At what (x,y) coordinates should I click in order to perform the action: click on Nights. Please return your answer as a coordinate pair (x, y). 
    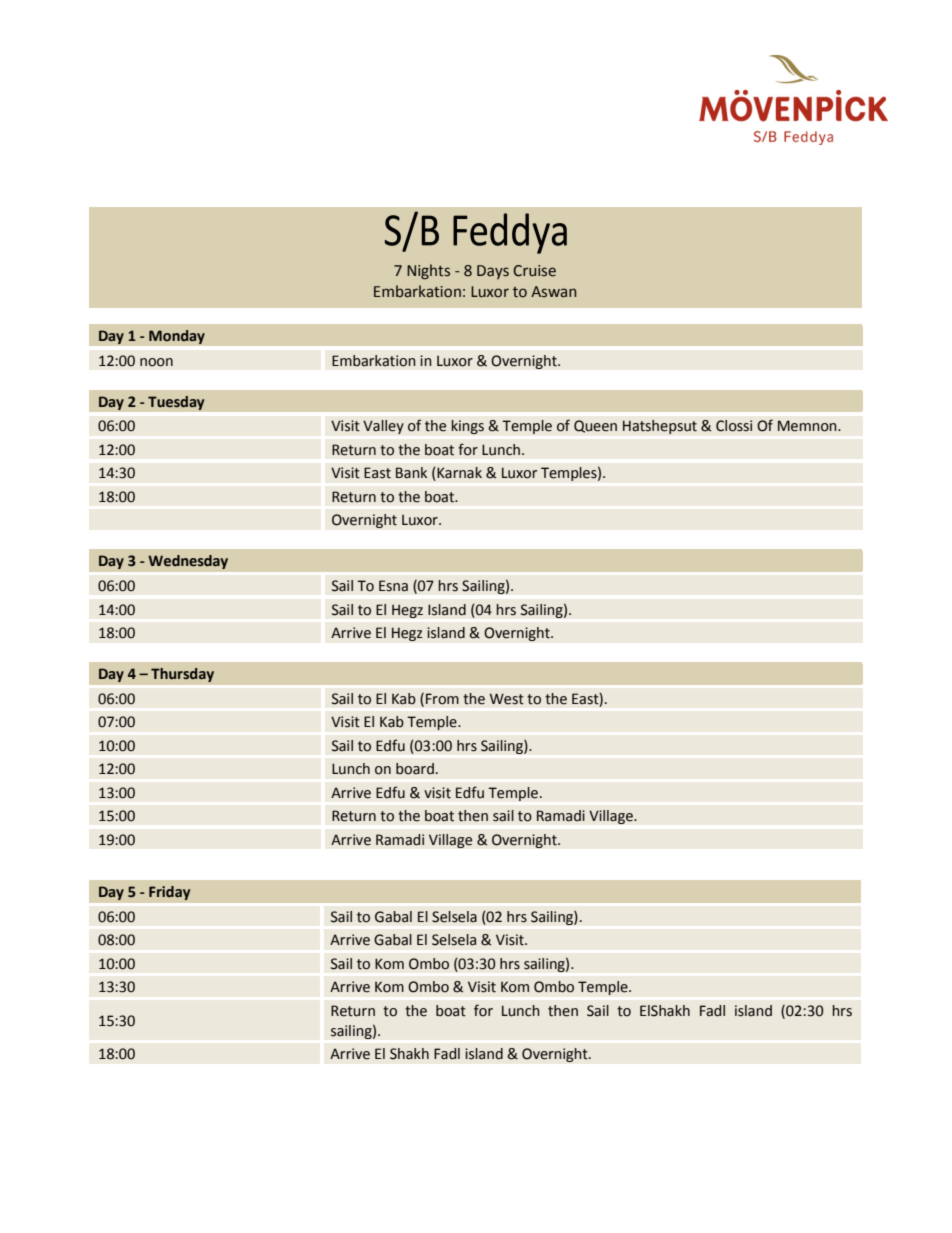
    Looking at the image, I should click on (428, 271).
